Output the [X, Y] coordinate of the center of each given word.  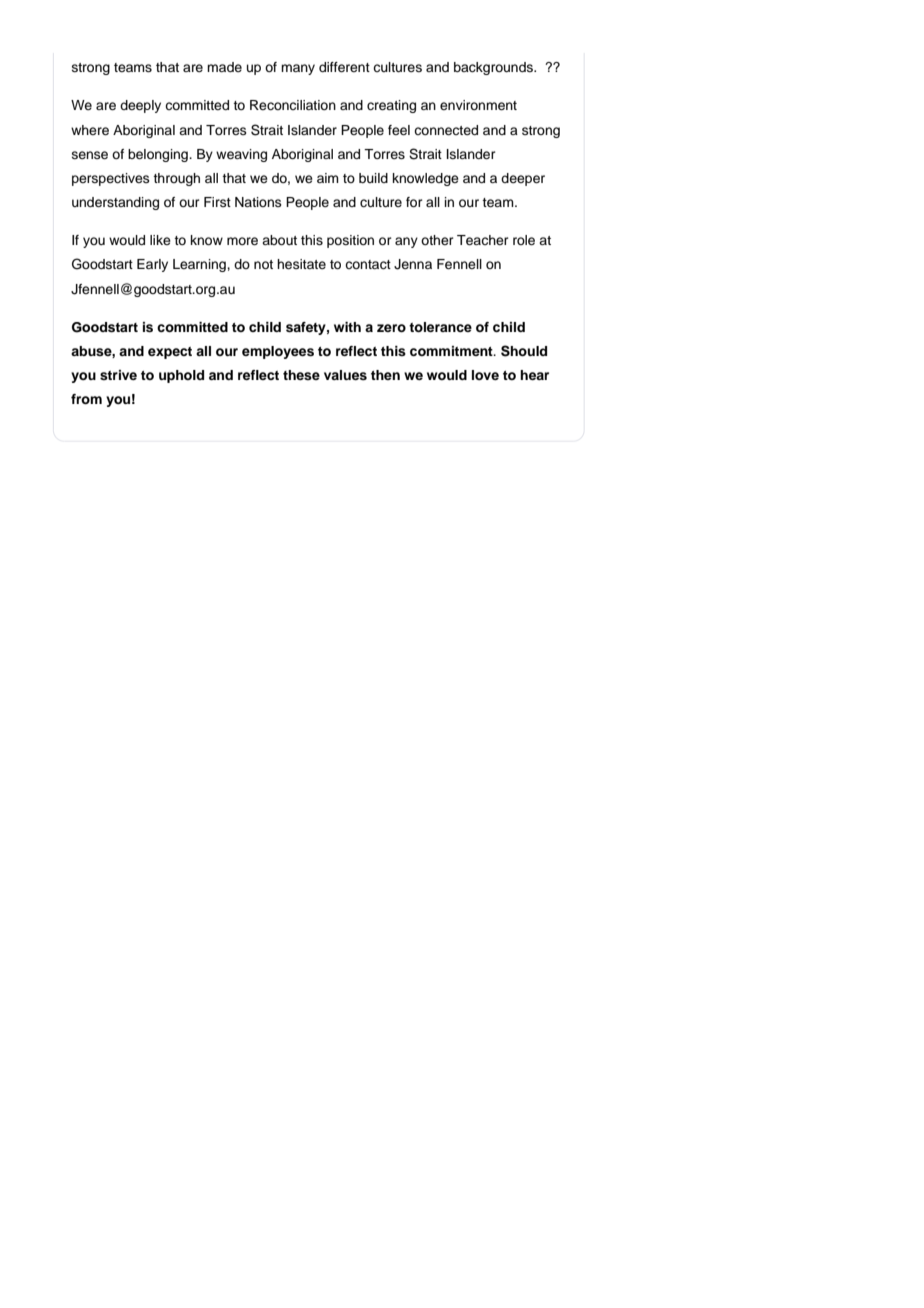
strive [118, 375]
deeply [140, 106]
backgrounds [494, 68]
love [485, 375]
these [301, 375]
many [298, 69]
